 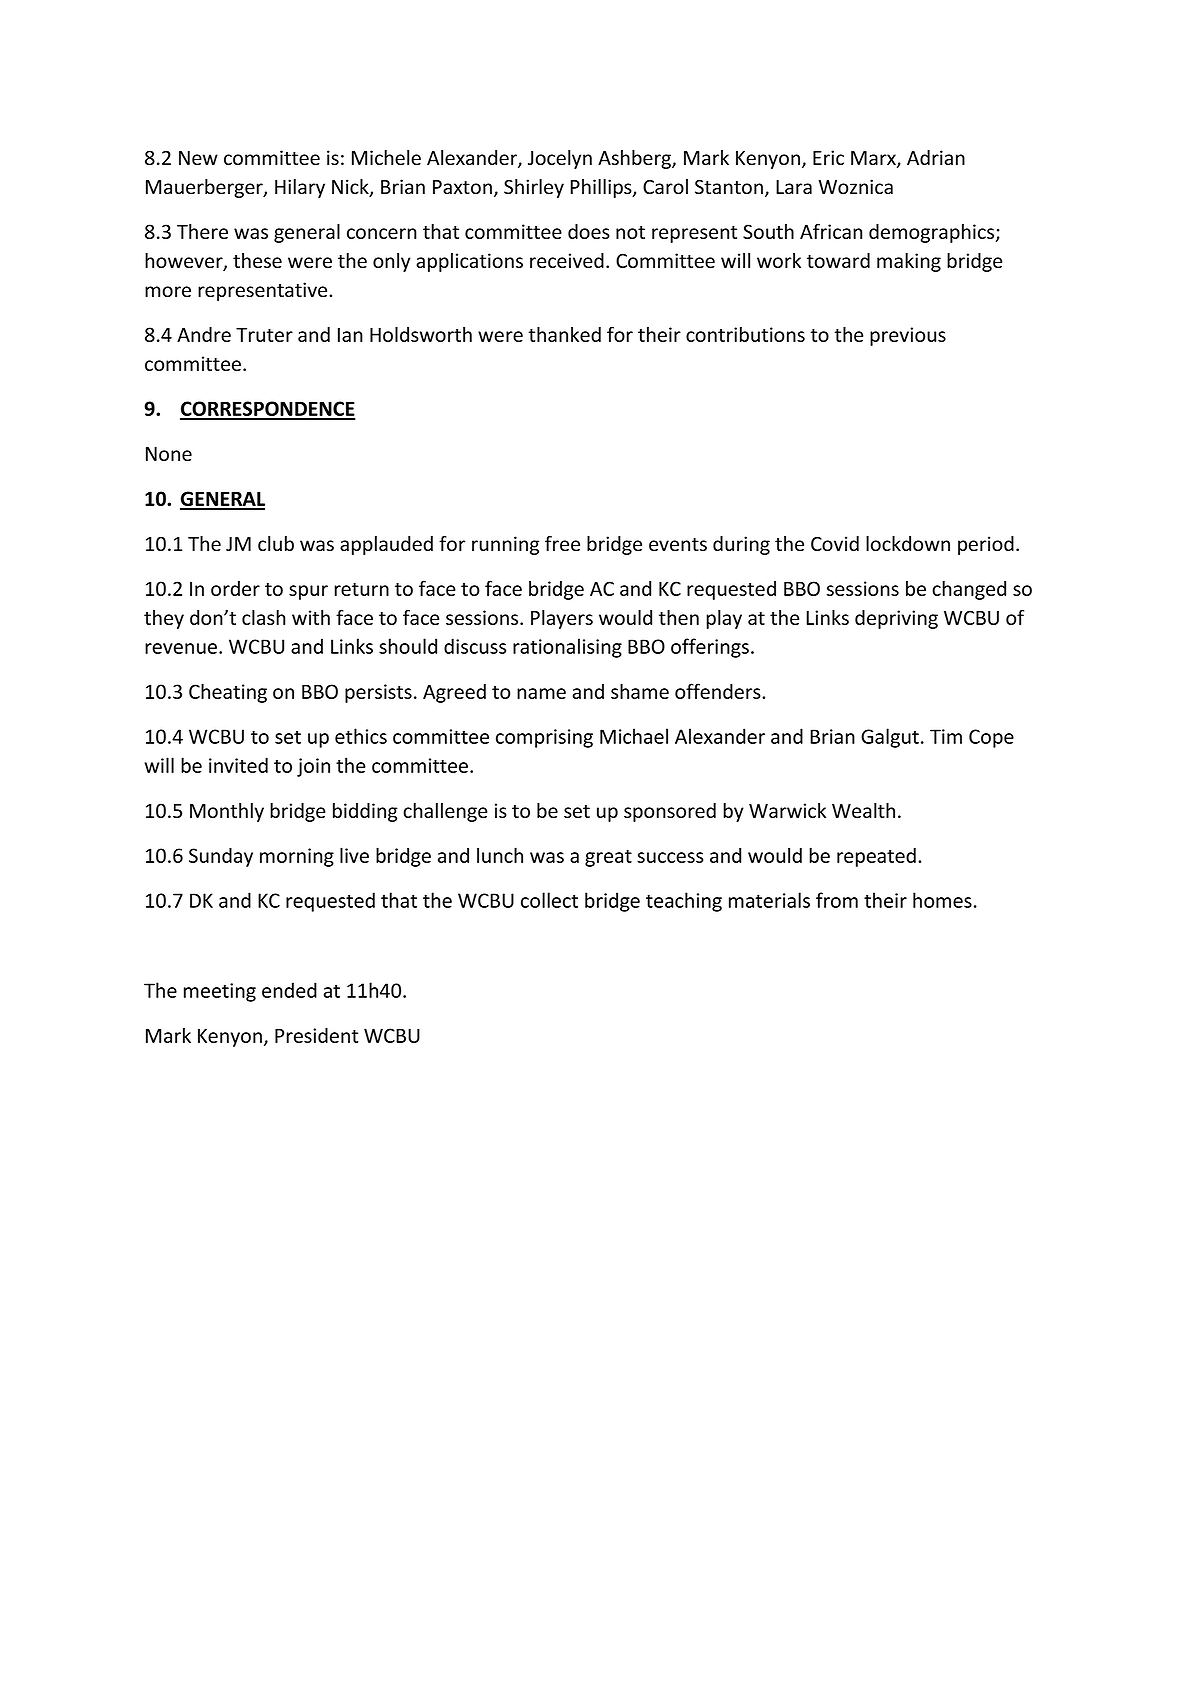 I want to click on Marx, so click(x=874, y=159).
